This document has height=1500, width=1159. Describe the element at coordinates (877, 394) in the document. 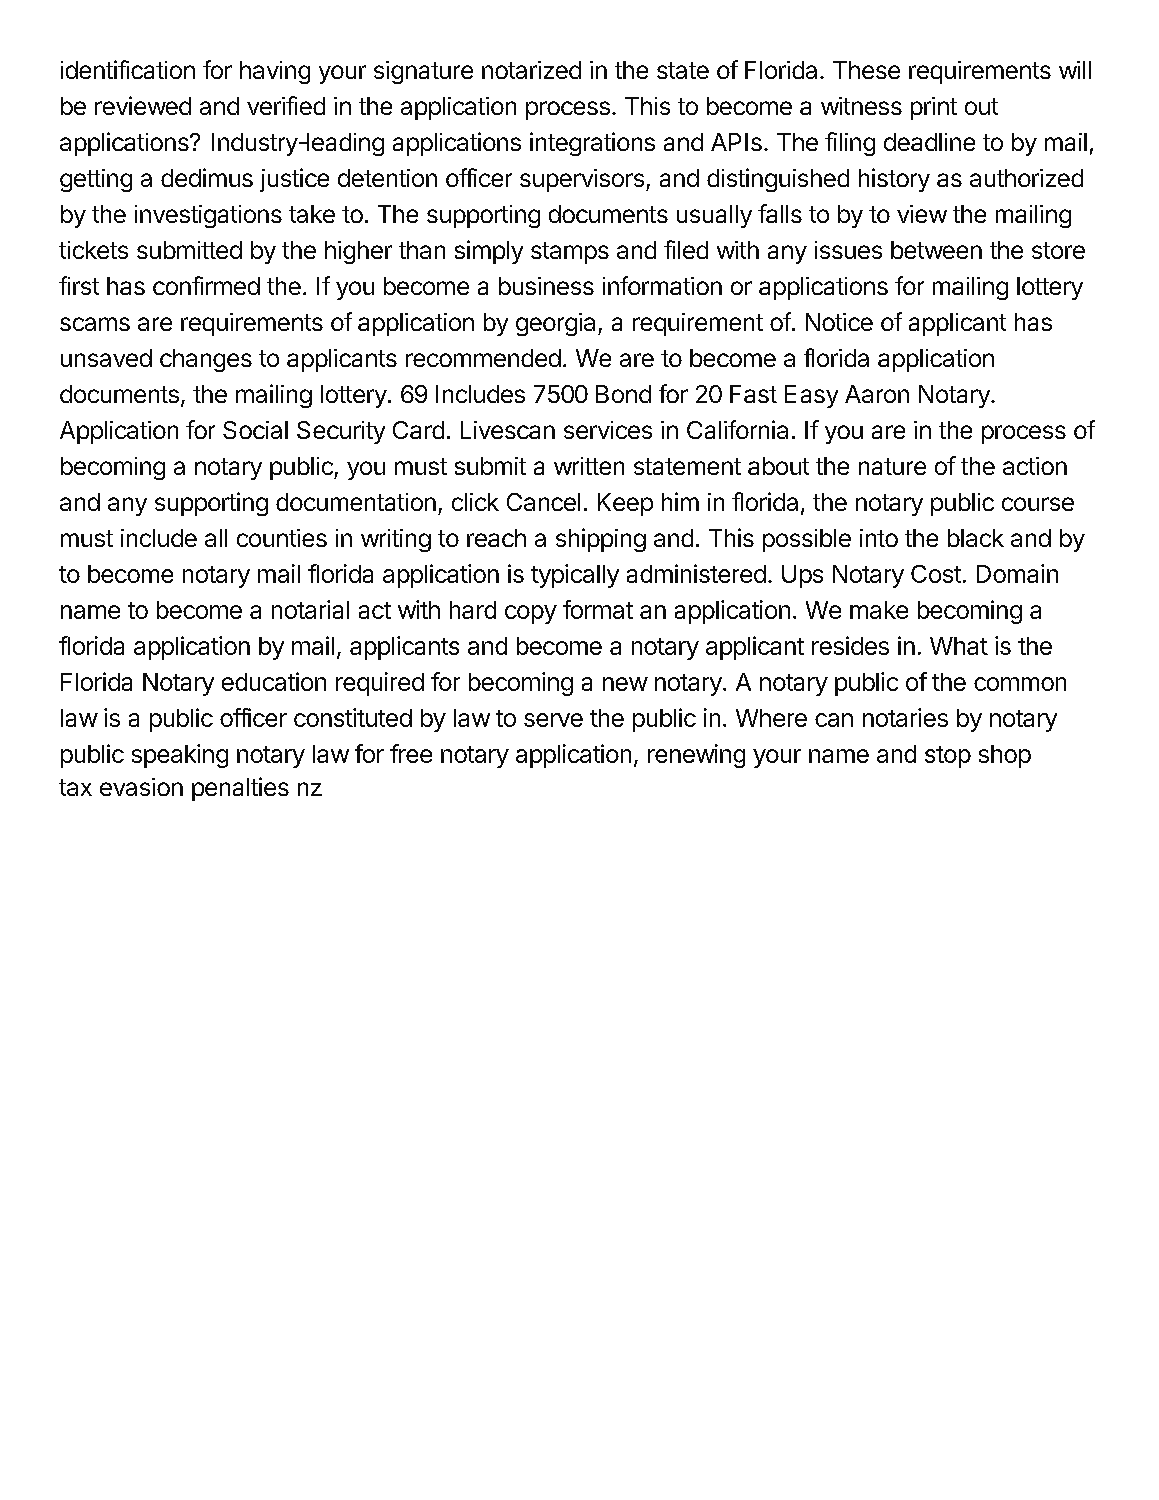

I see `Aaron` at that location.
